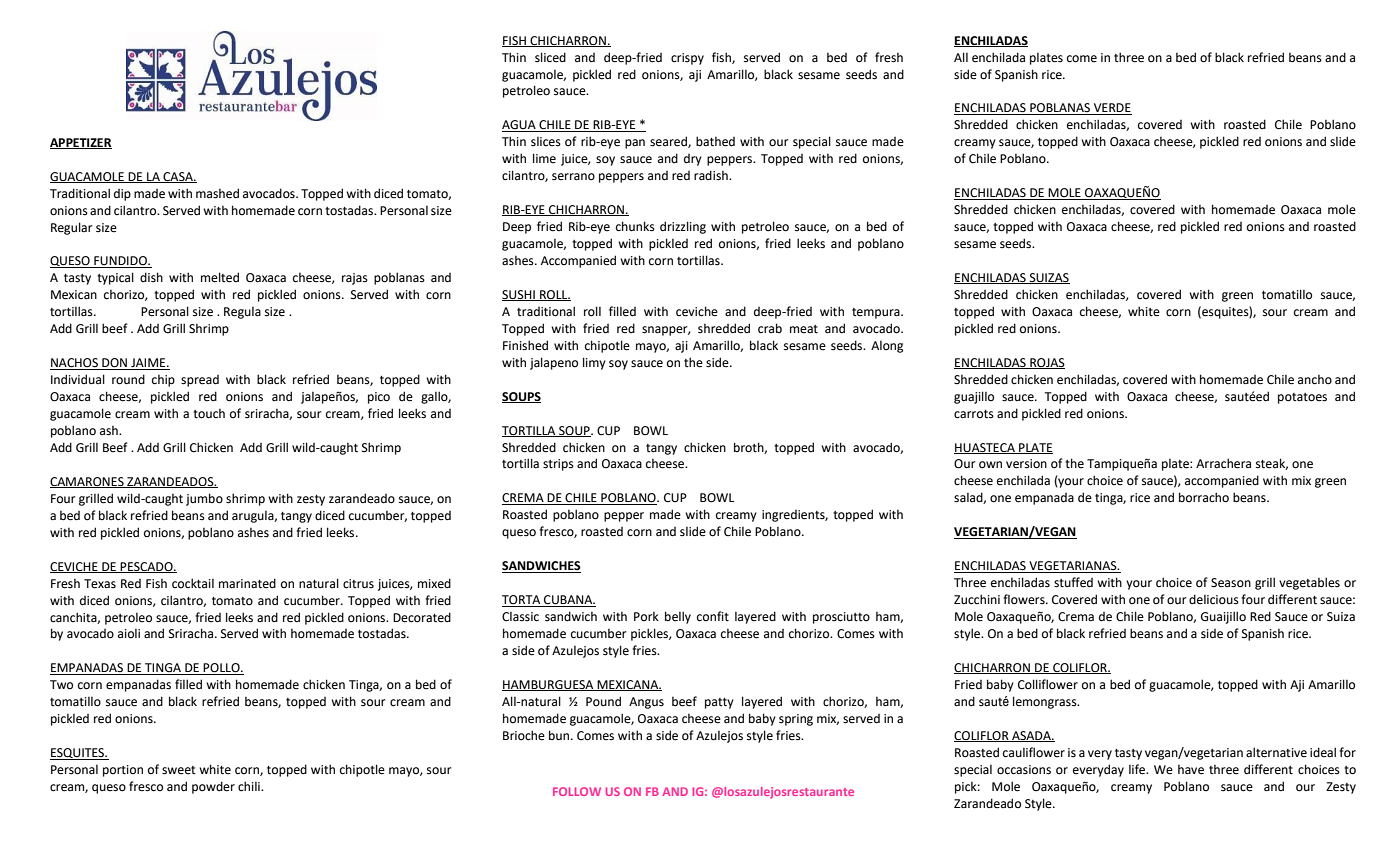  Describe the element at coordinates (687, 59) in the screenshot. I see `crispy` at that location.
